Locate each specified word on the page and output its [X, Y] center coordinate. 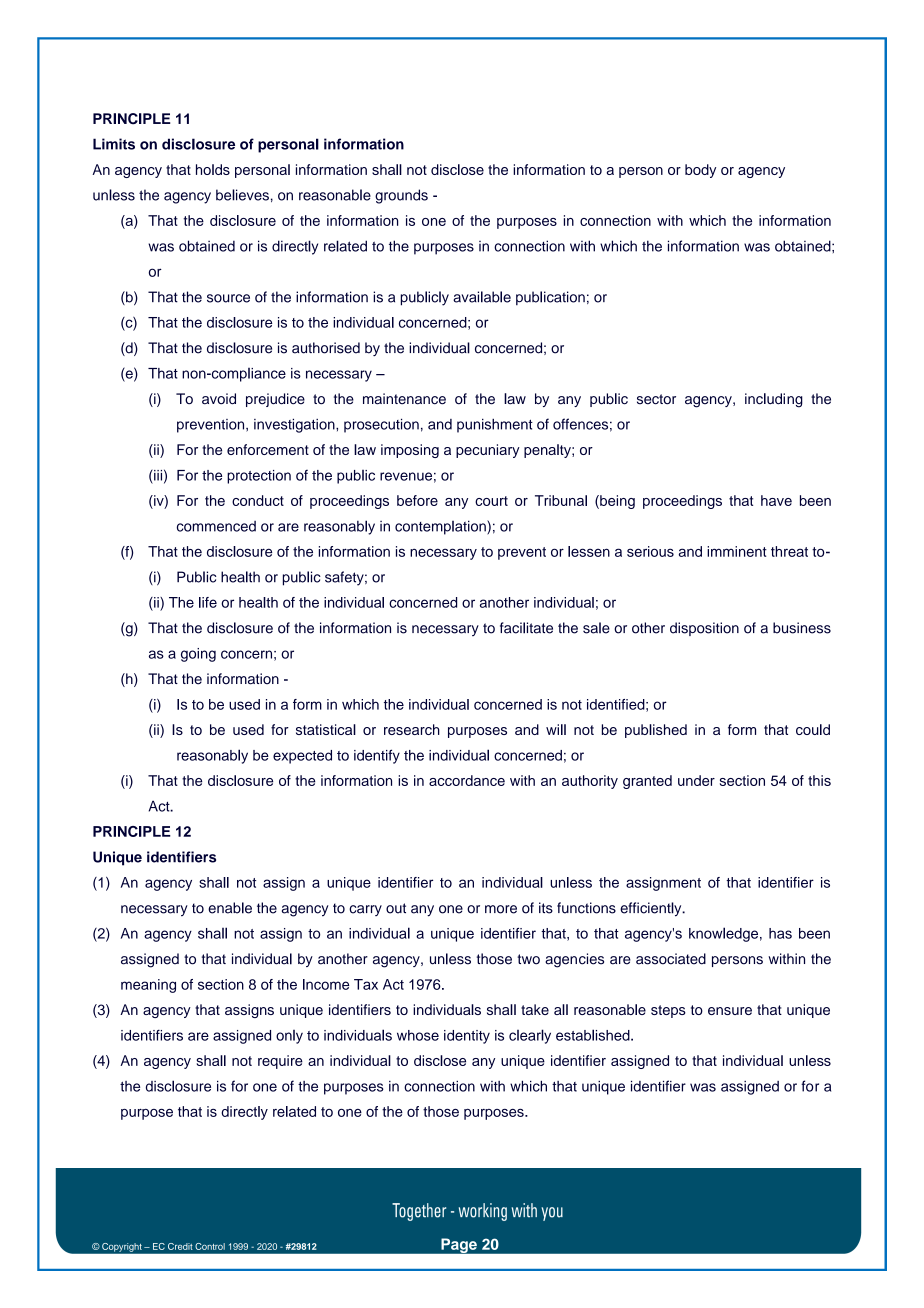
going [198, 655]
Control [210, 1246]
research [412, 729]
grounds [401, 196]
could [813, 729]
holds [213, 169]
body [700, 171]
